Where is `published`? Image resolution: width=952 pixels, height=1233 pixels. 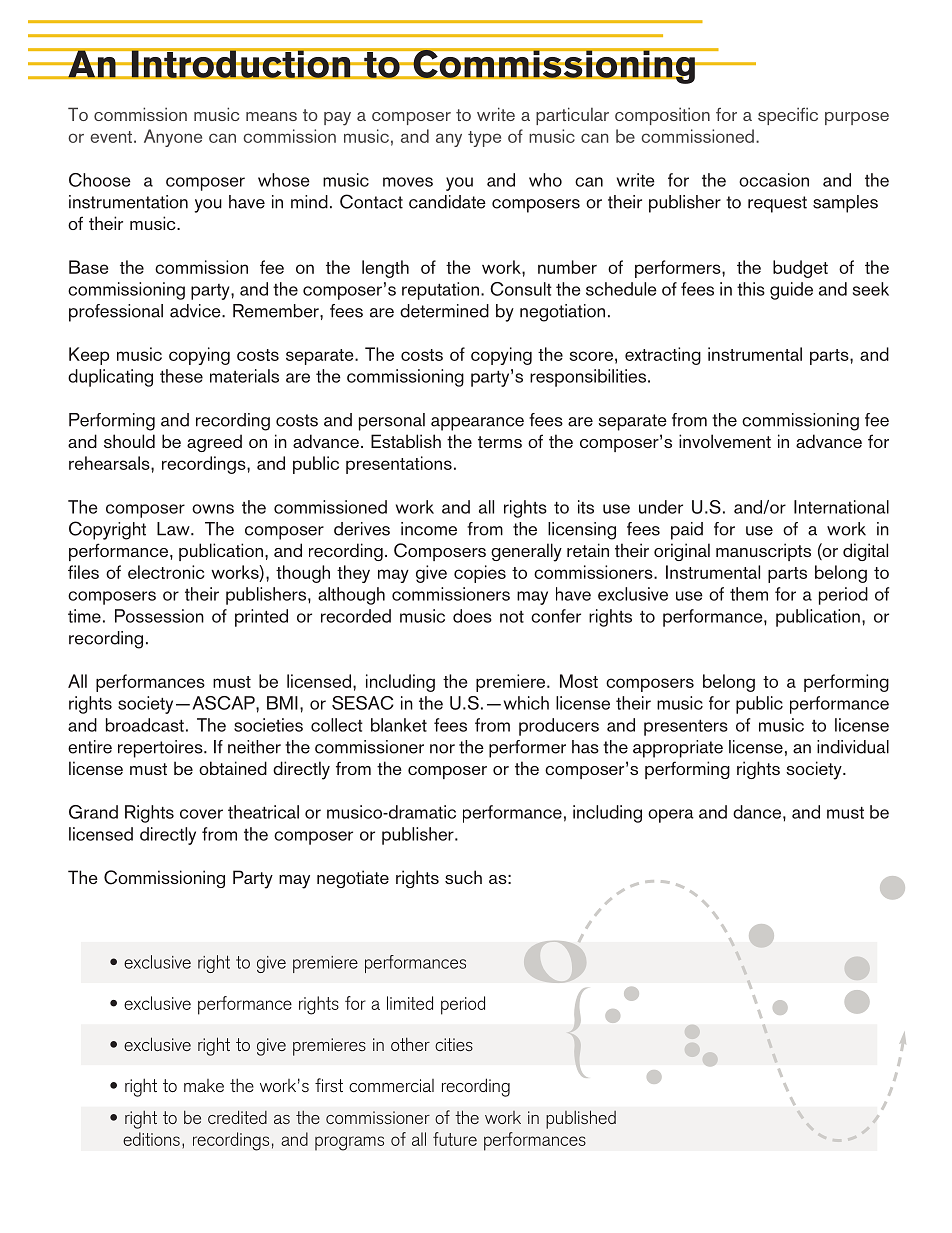 published is located at coordinates (581, 1119).
